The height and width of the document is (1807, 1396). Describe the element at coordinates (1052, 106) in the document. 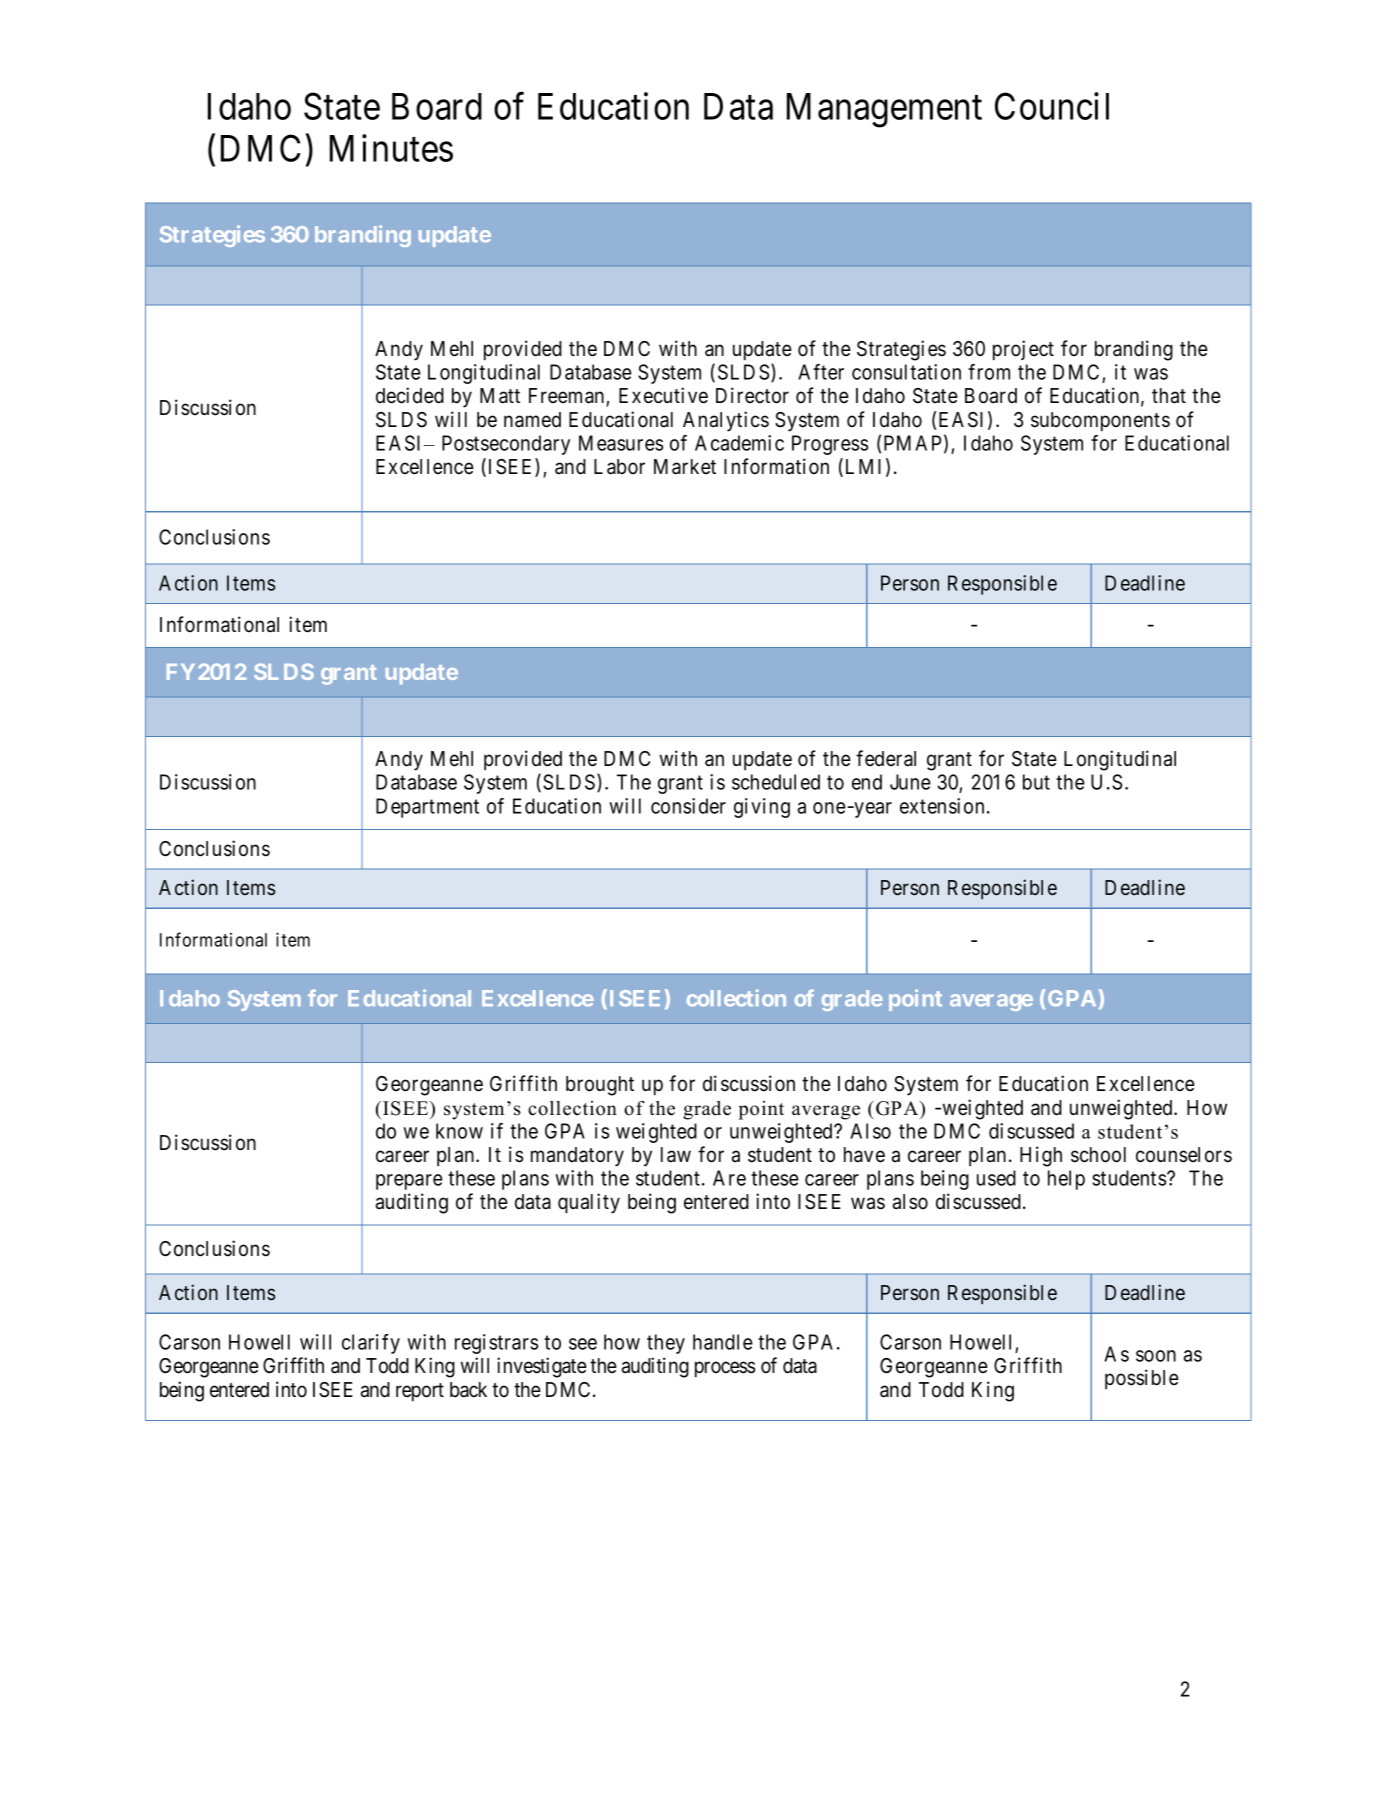

I see `Council` at that location.
